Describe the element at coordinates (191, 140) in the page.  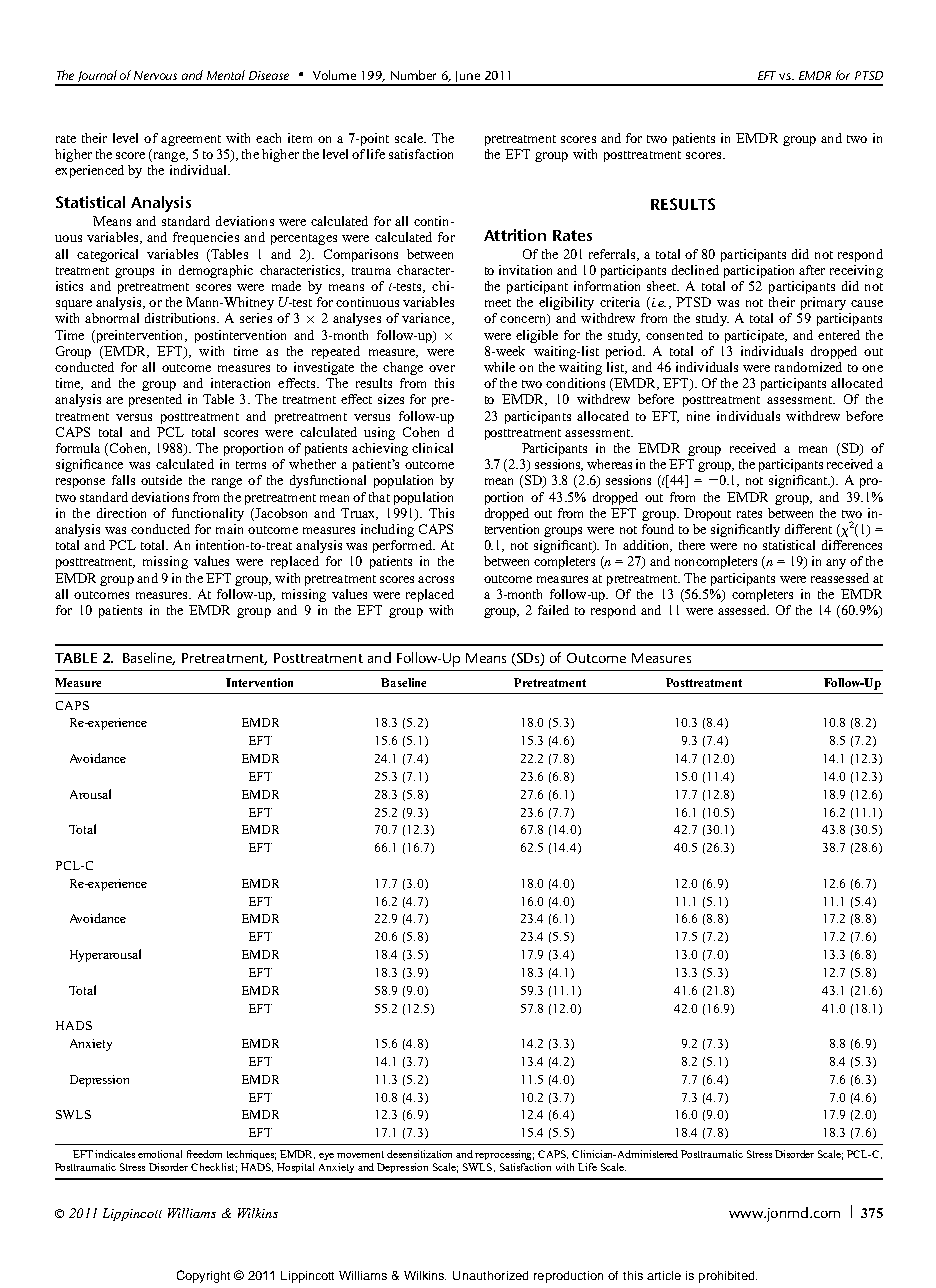
I see `agreement` at that location.
